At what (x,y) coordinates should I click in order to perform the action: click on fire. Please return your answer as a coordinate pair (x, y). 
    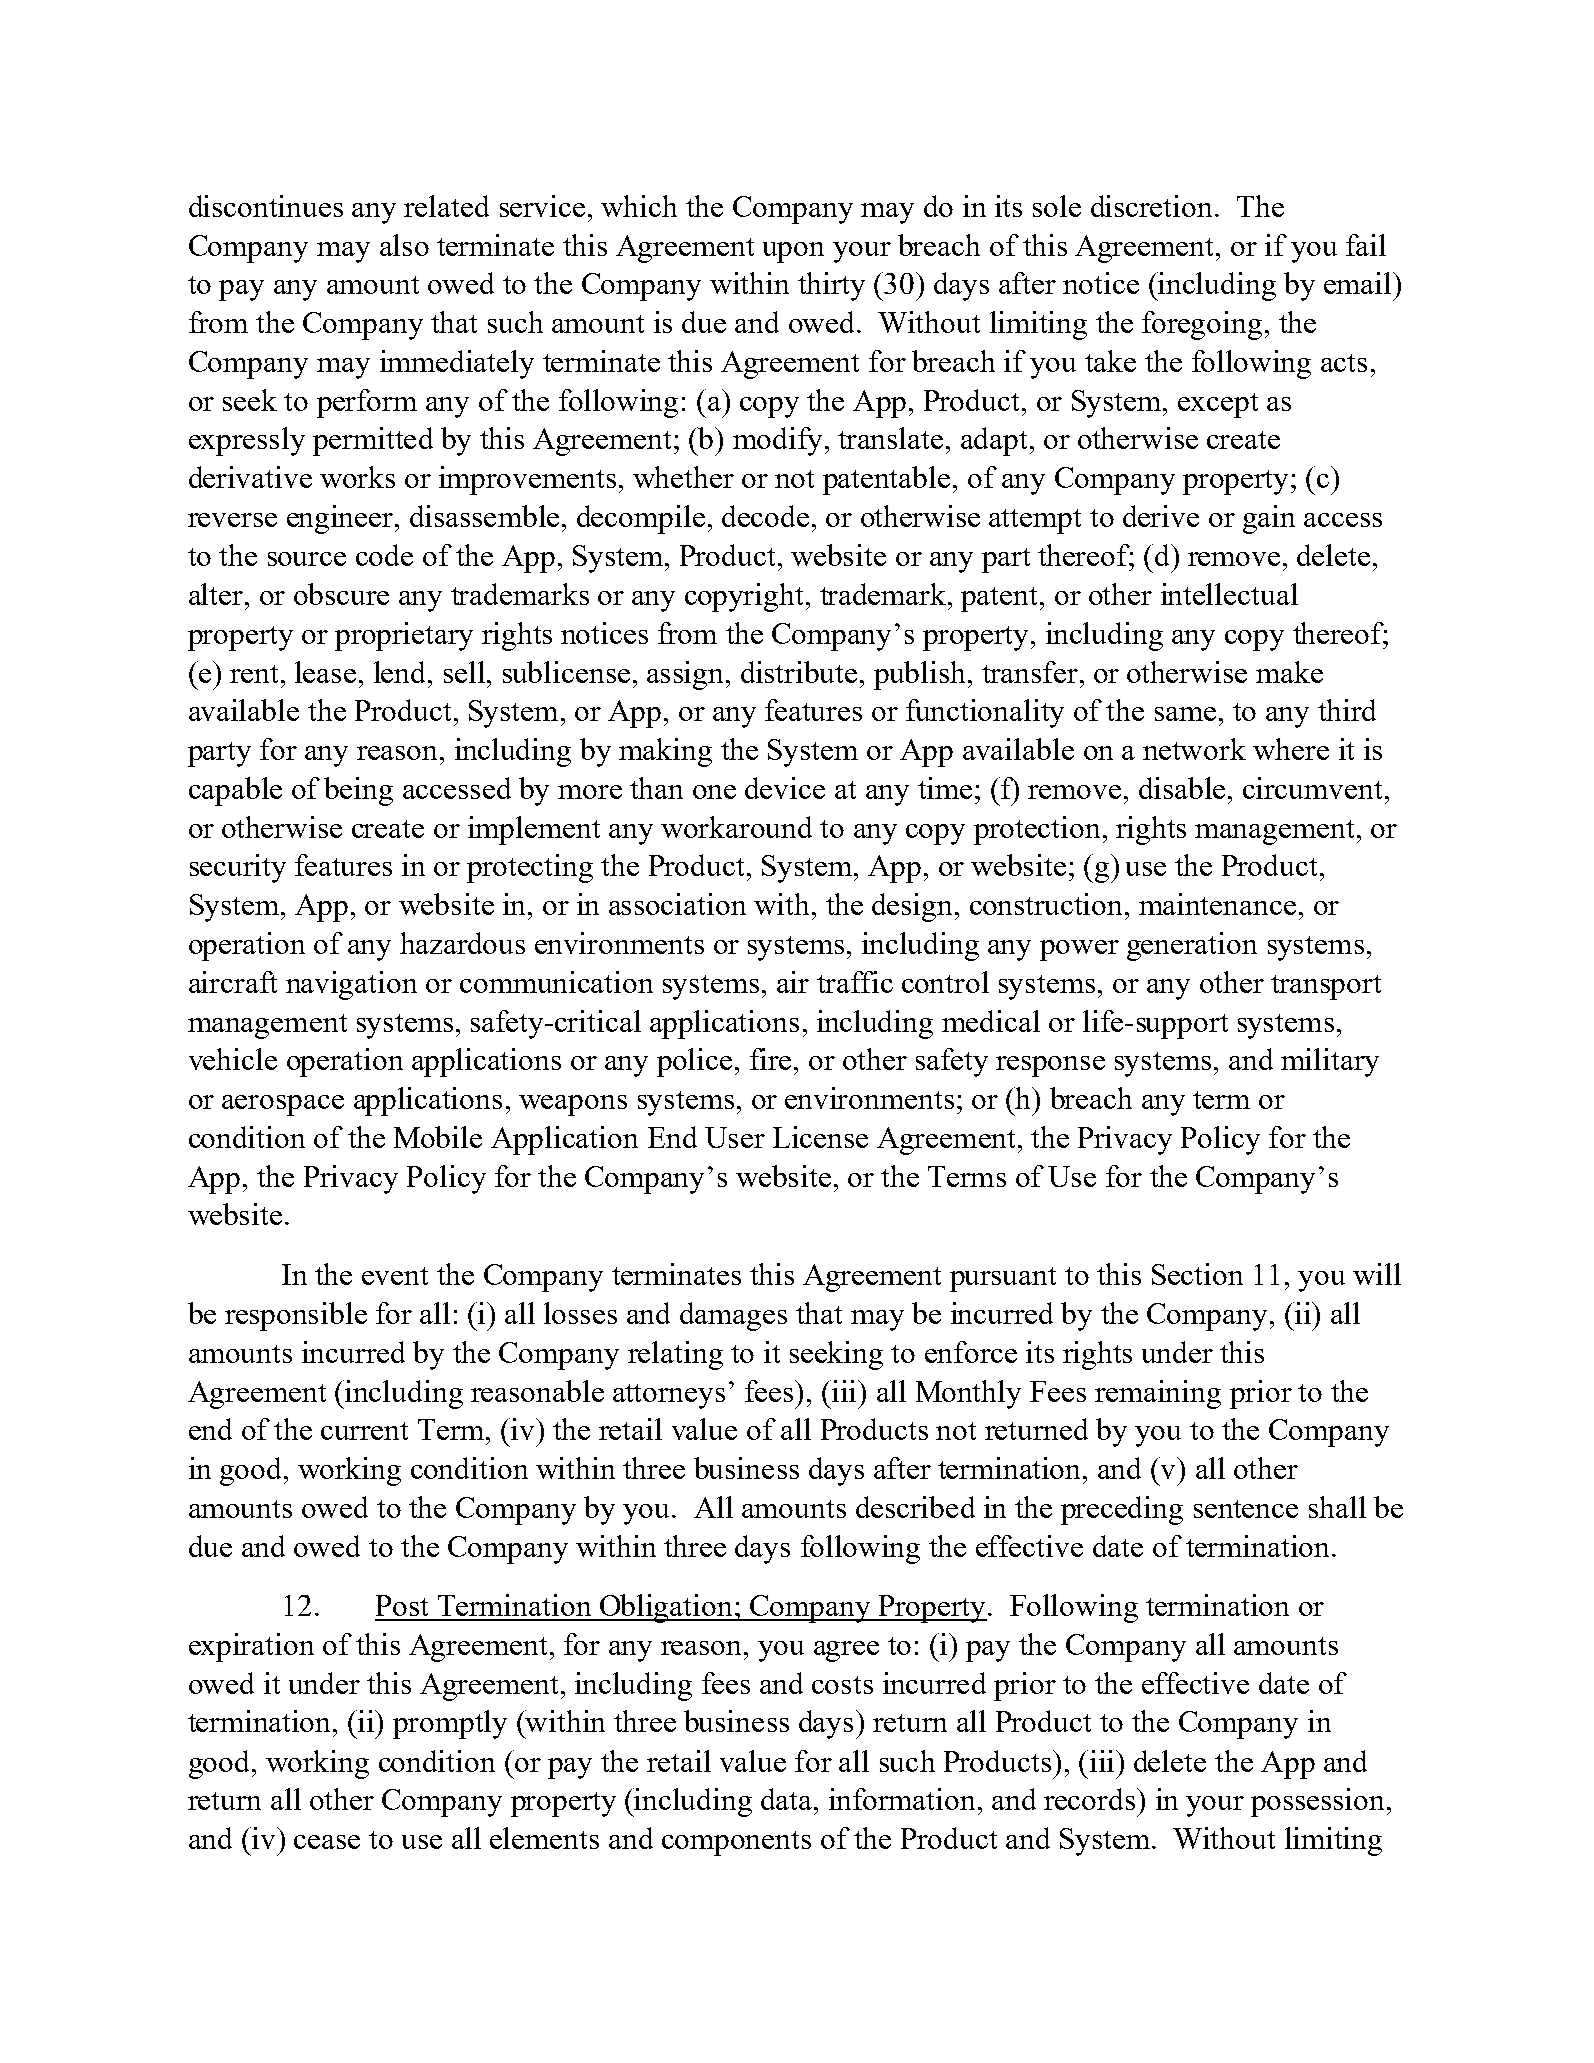
    Looking at the image, I should click on (770, 1059).
